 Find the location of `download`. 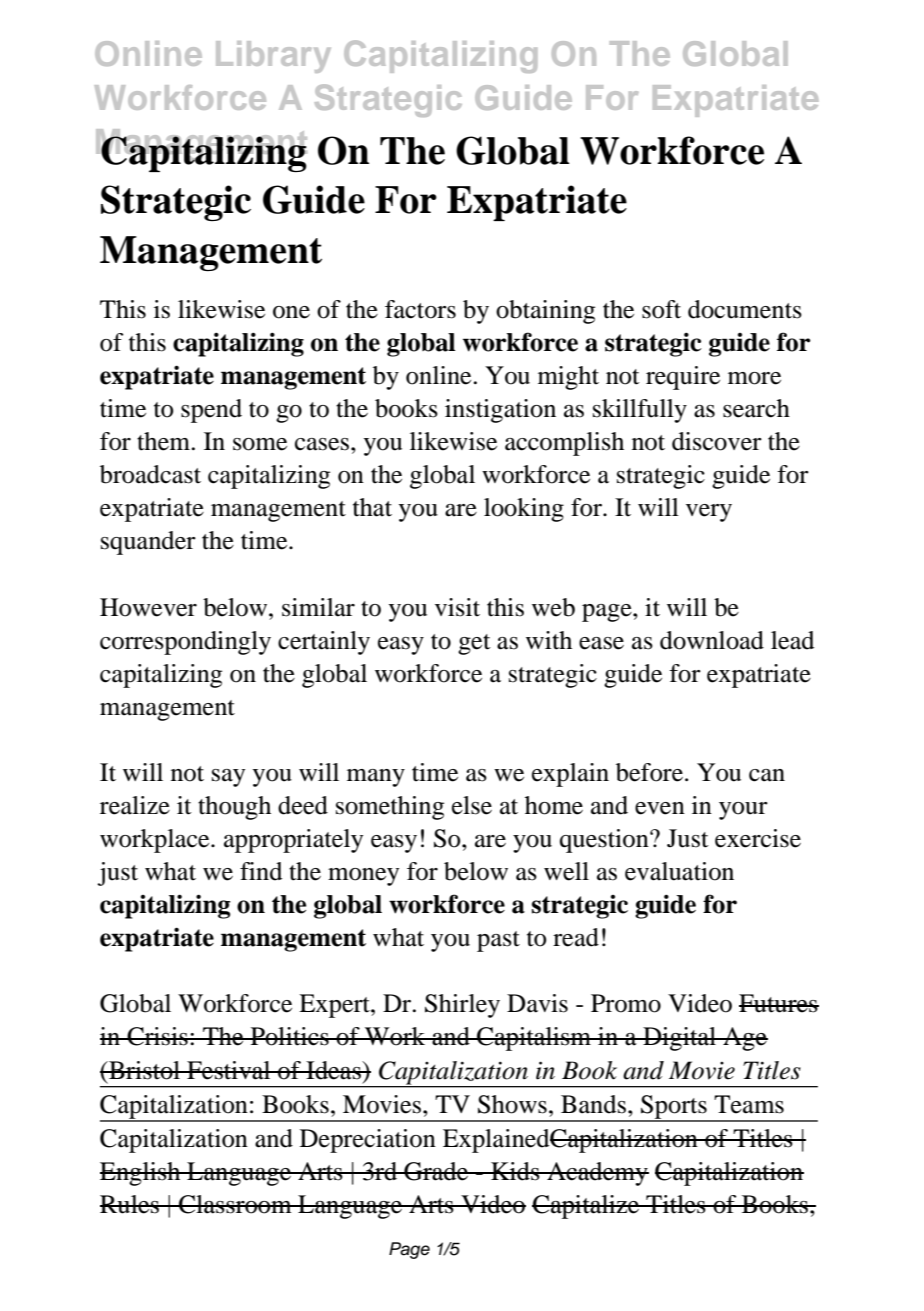

download is located at coordinates (712, 640).
